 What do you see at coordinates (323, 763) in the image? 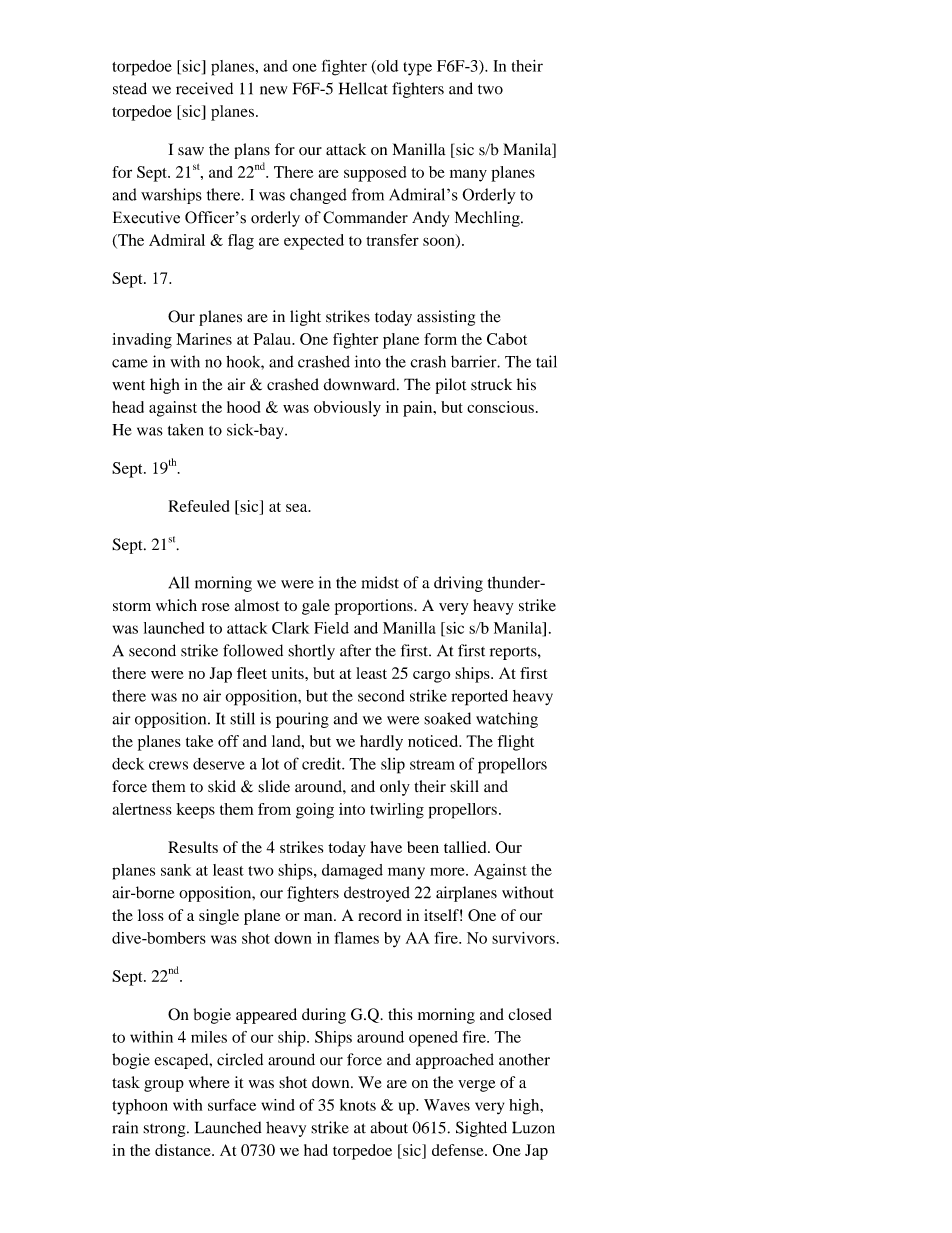
I see `credit` at bounding box center [323, 763].
